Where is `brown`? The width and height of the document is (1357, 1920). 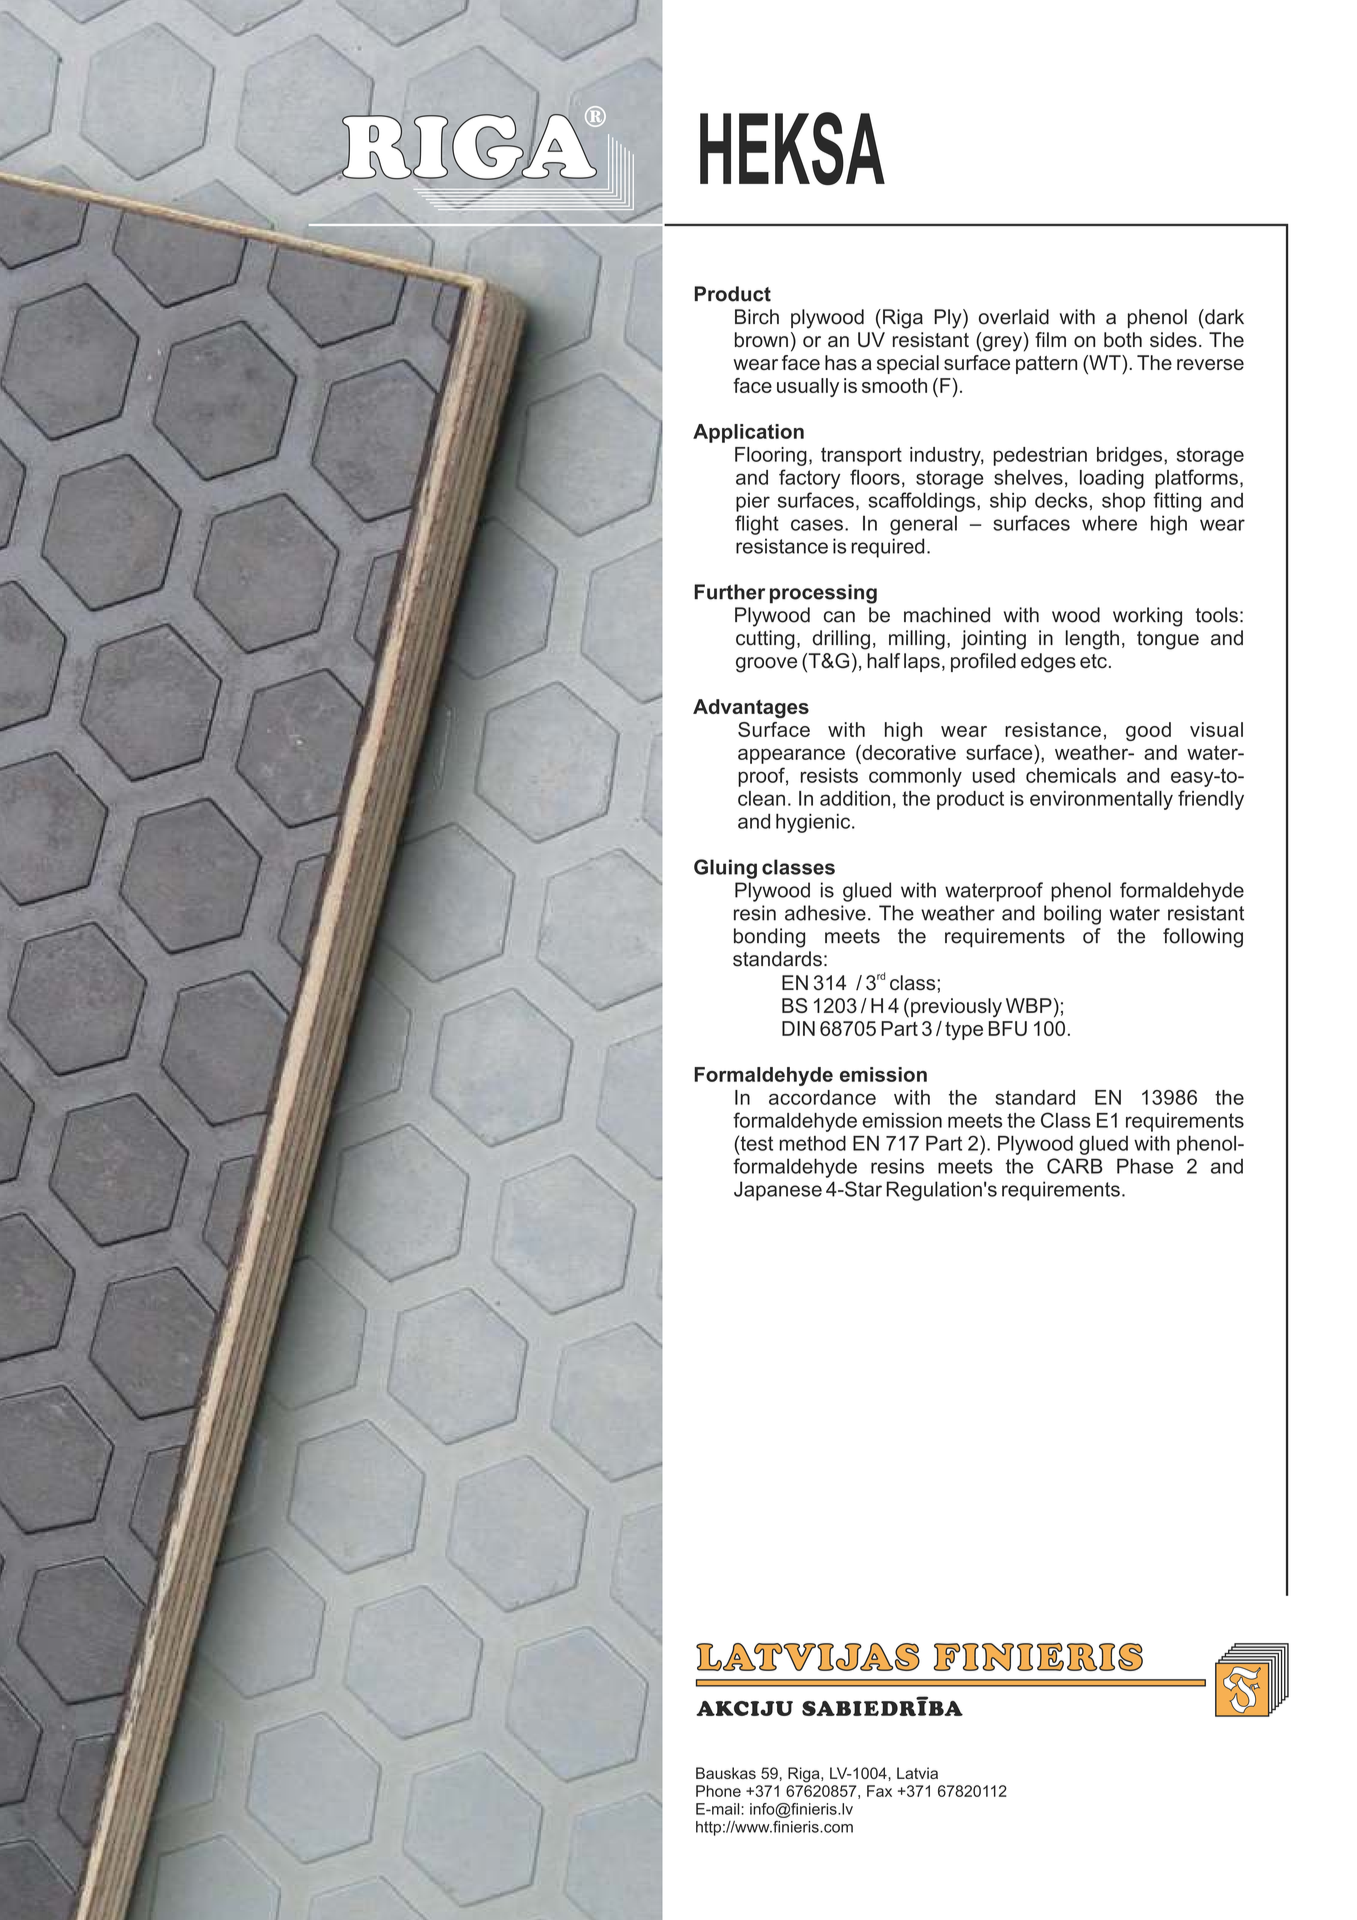
brown is located at coordinates (761, 340).
